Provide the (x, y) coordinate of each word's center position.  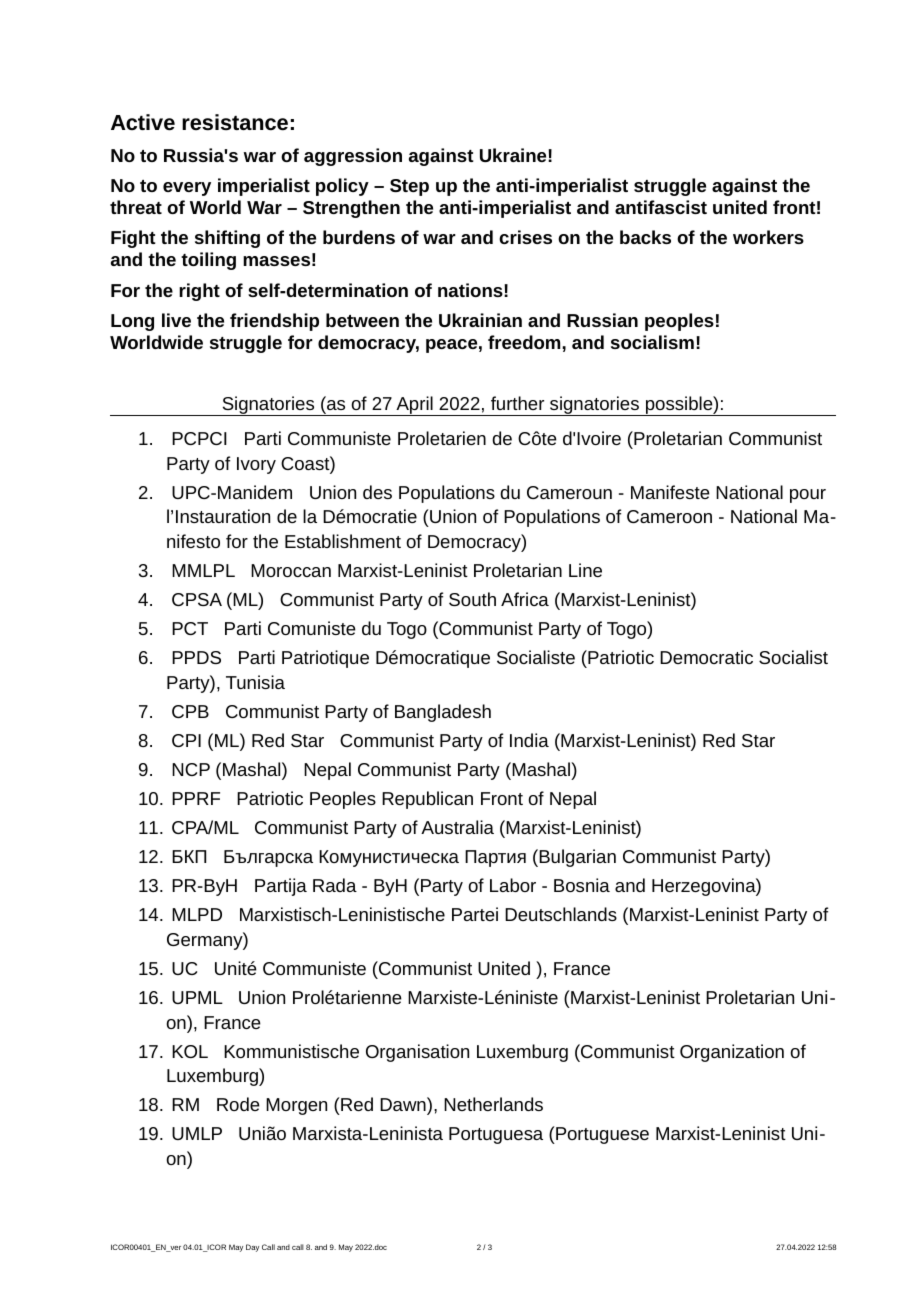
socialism (652, 342)
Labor (513, 885)
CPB (190, 711)
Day (252, 1248)
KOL (190, 1051)
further (517, 403)
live (176, 320)
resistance (235, 122)
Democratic (706, 657)
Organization (732, 1053)
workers (768, 237)
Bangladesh (443, 713)
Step (409, 187)
